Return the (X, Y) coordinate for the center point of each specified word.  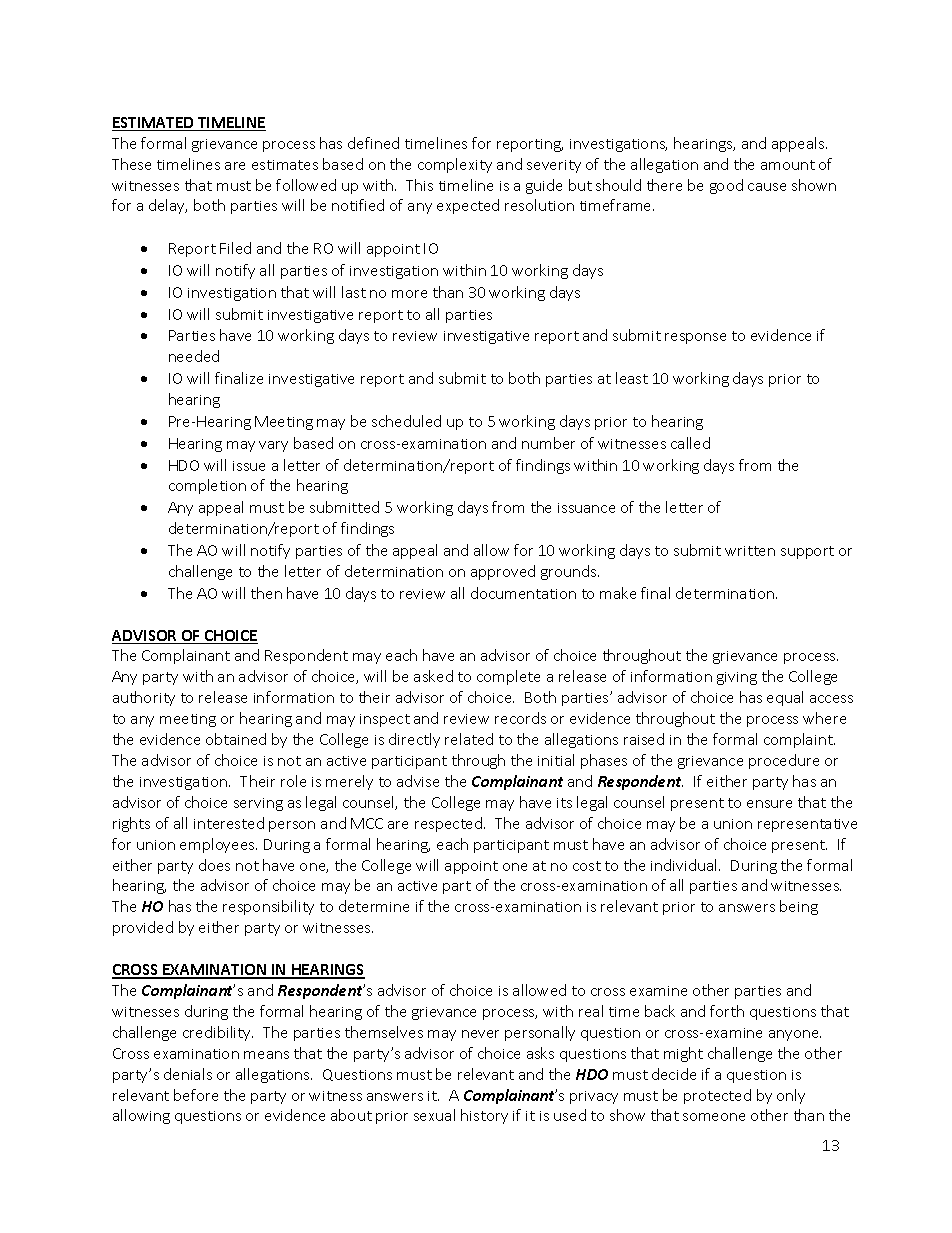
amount (788, 165)
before (196, 1095)
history (484, 1116)
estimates (285, 165)
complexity (455, 165)
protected (717, 1096)
